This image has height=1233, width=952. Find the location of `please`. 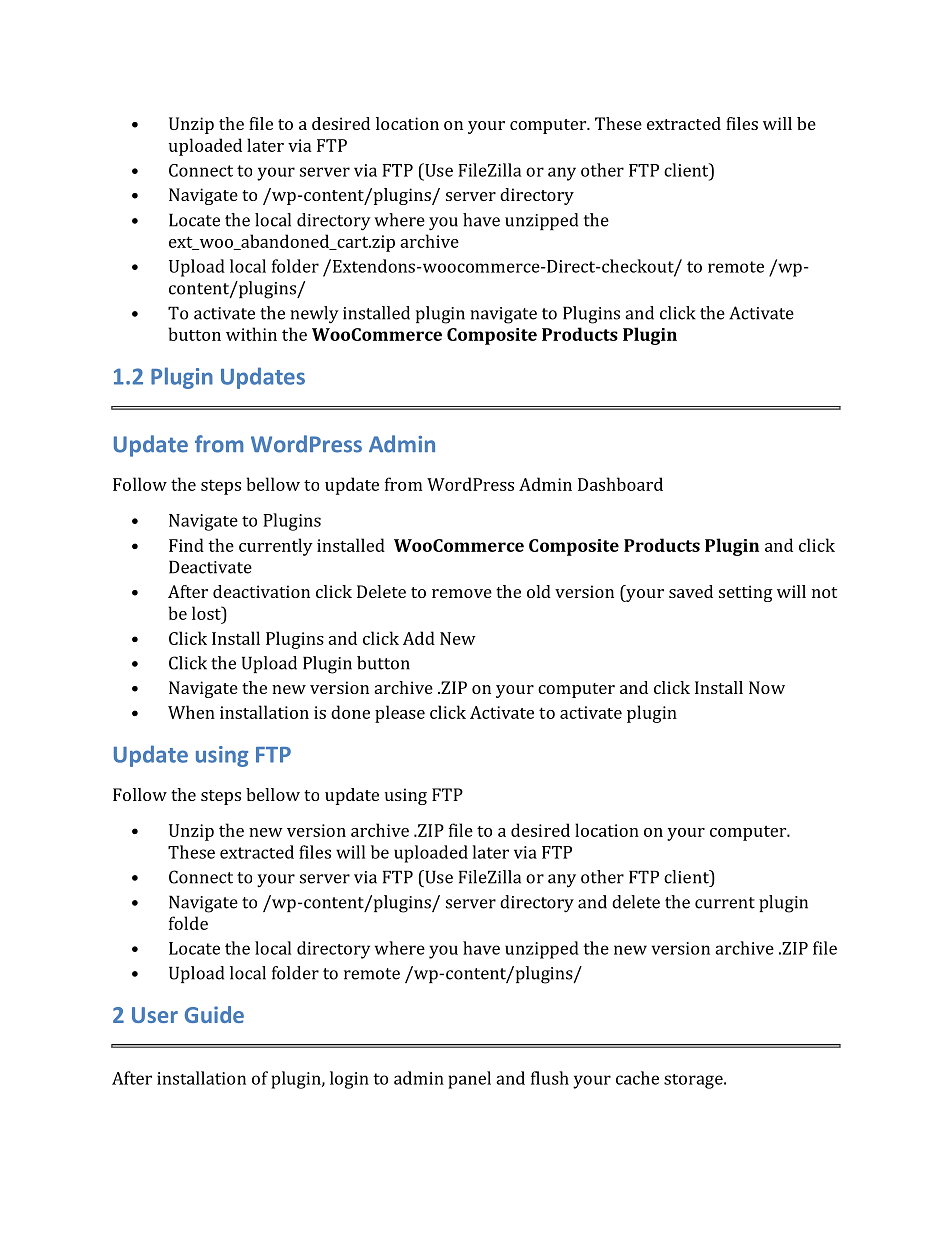

please is located at coordinates (400, 714).
